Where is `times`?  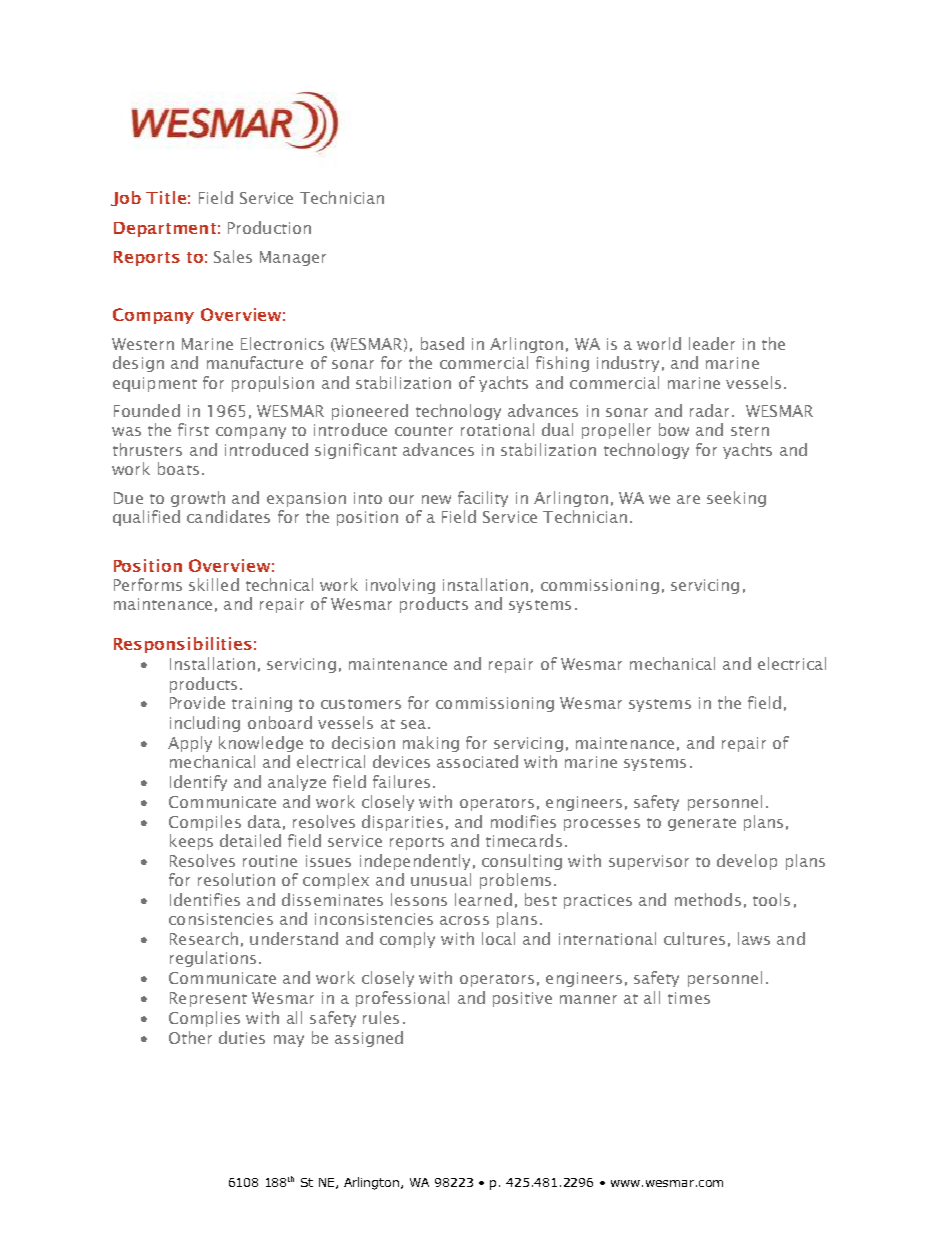
times is located at coordinates (689, 998).
